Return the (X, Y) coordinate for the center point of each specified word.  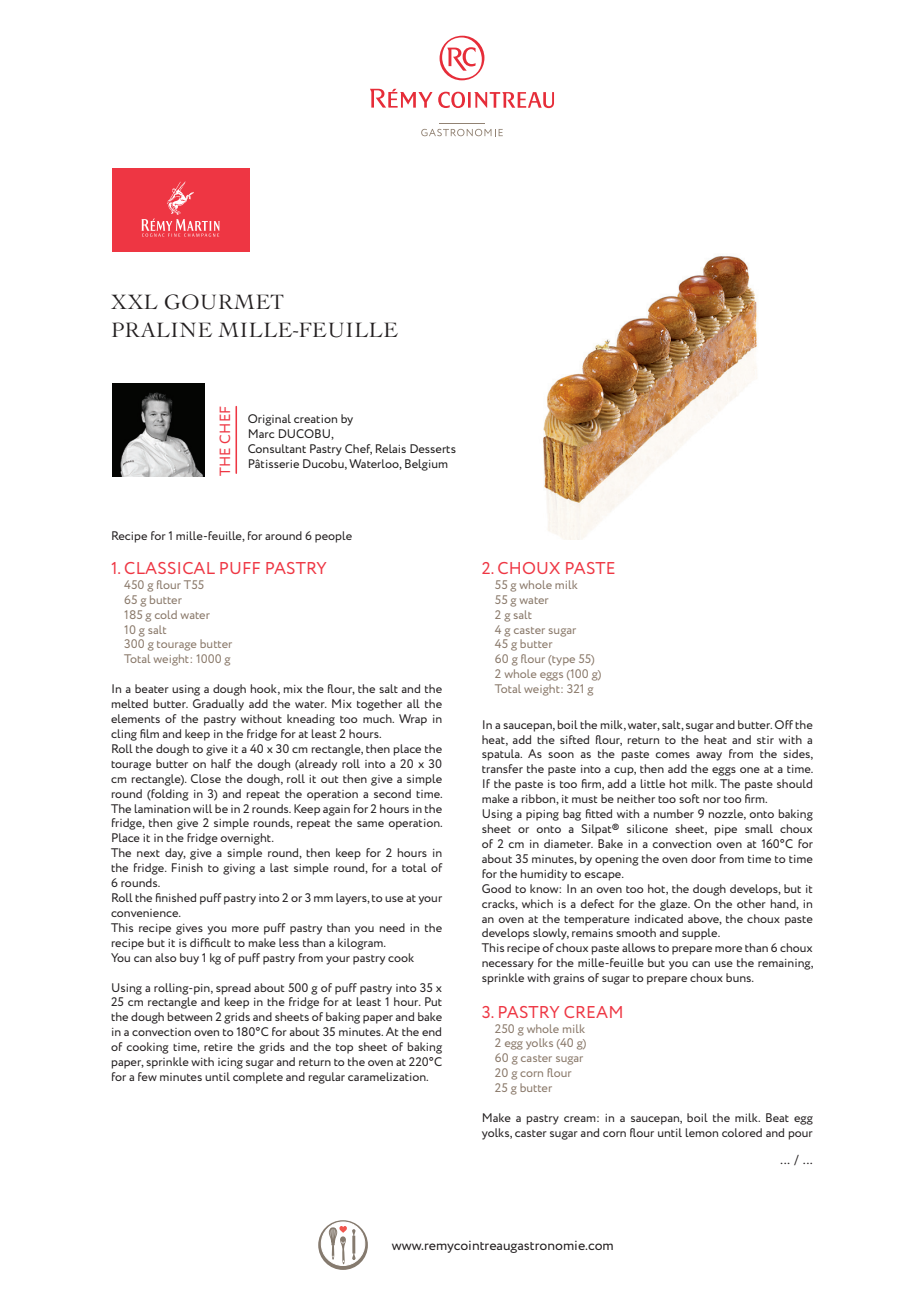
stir (765, 740)
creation (315, 419)
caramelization (388, 1076)
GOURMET (224, 302)
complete (258, 1078)
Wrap (413, 720)
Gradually (218, 705)
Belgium (426, 465)
